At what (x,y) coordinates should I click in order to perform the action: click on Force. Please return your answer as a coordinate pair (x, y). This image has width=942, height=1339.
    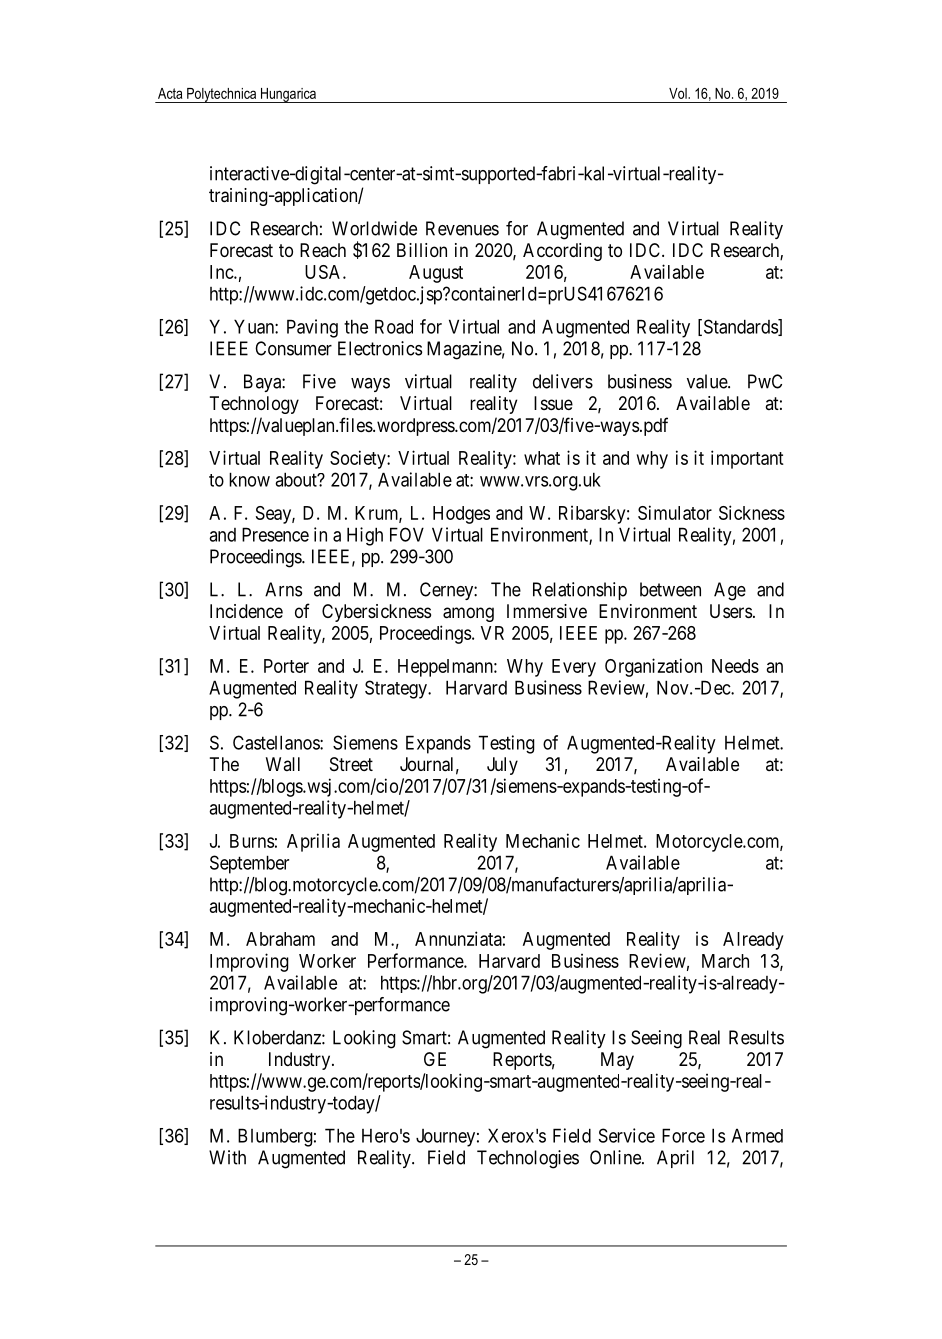
    Looking at the image, I should click on (683, 1135).
